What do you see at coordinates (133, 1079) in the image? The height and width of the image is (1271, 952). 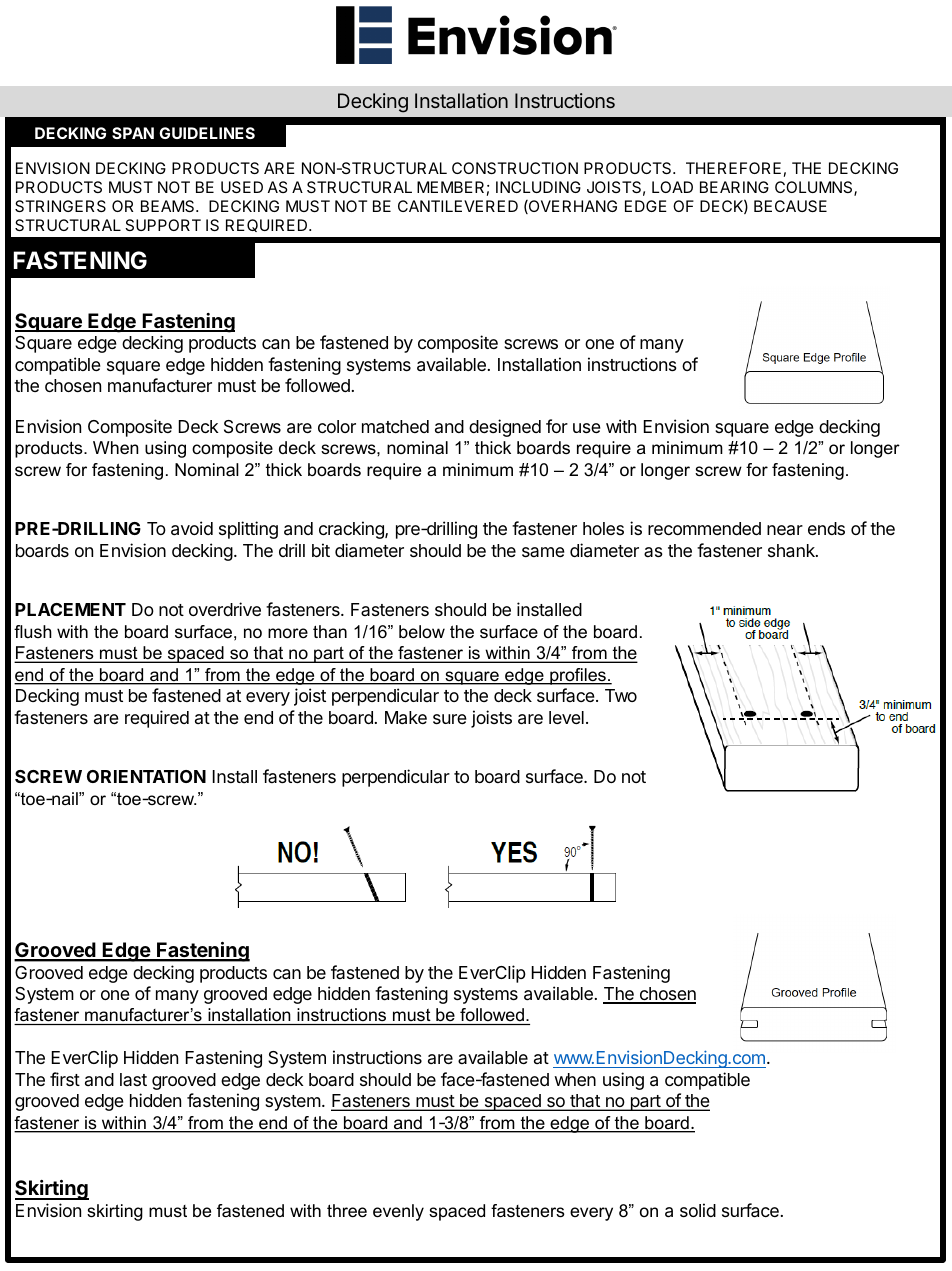 I see `last` at bounding box center [133, 1079].
